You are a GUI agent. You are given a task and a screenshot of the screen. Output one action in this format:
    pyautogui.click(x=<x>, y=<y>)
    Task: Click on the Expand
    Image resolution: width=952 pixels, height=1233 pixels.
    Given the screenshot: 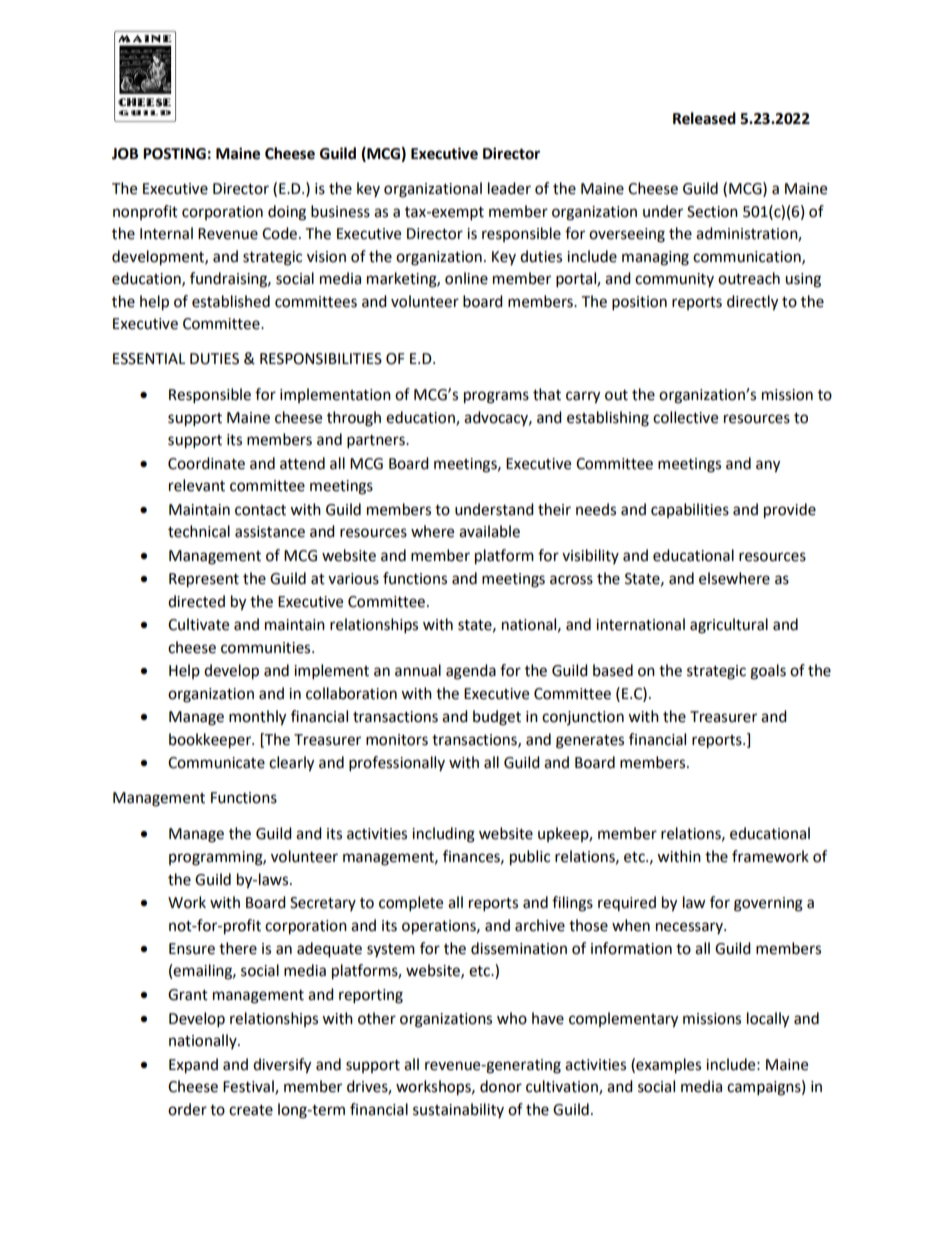 What is the action you would take?
    pyautogui.click(x=193, y=1066)
